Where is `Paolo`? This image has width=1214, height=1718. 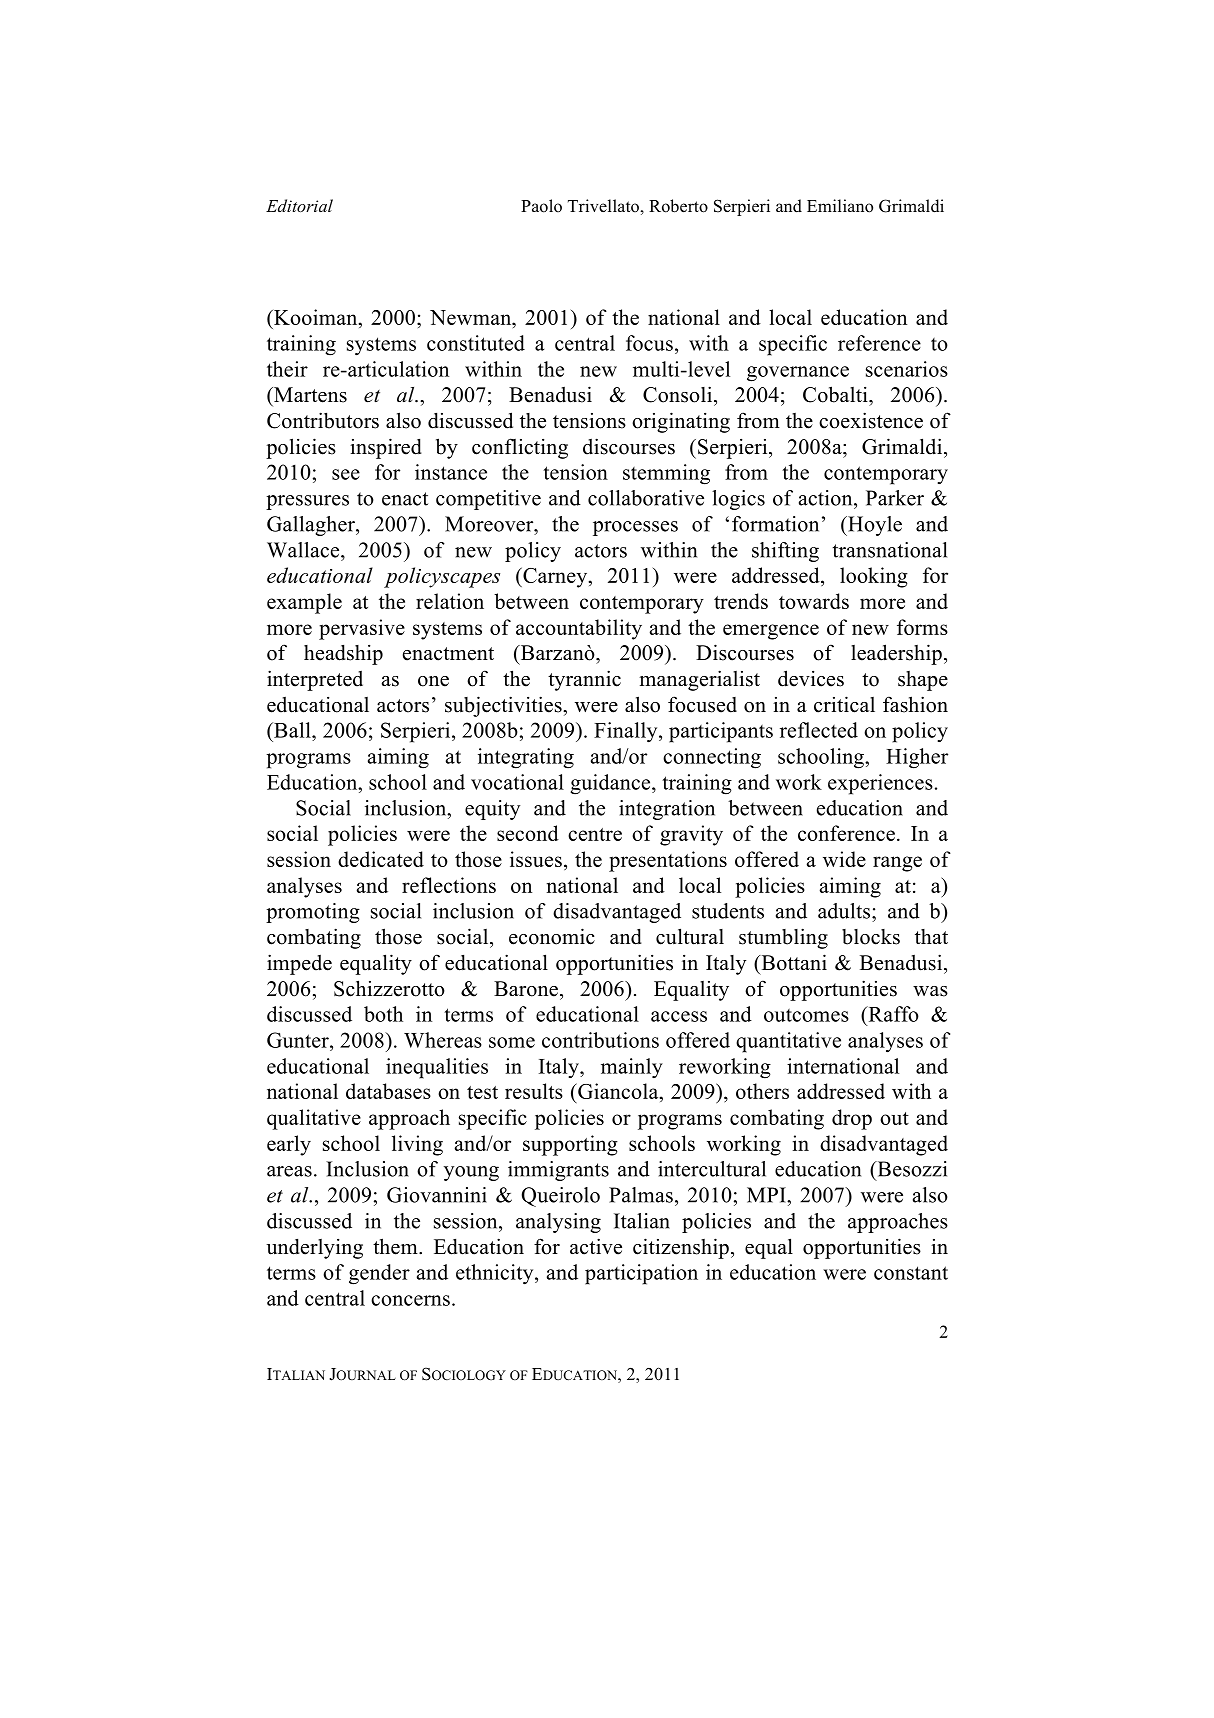
Paolo is located at coordinates (541, 206).
